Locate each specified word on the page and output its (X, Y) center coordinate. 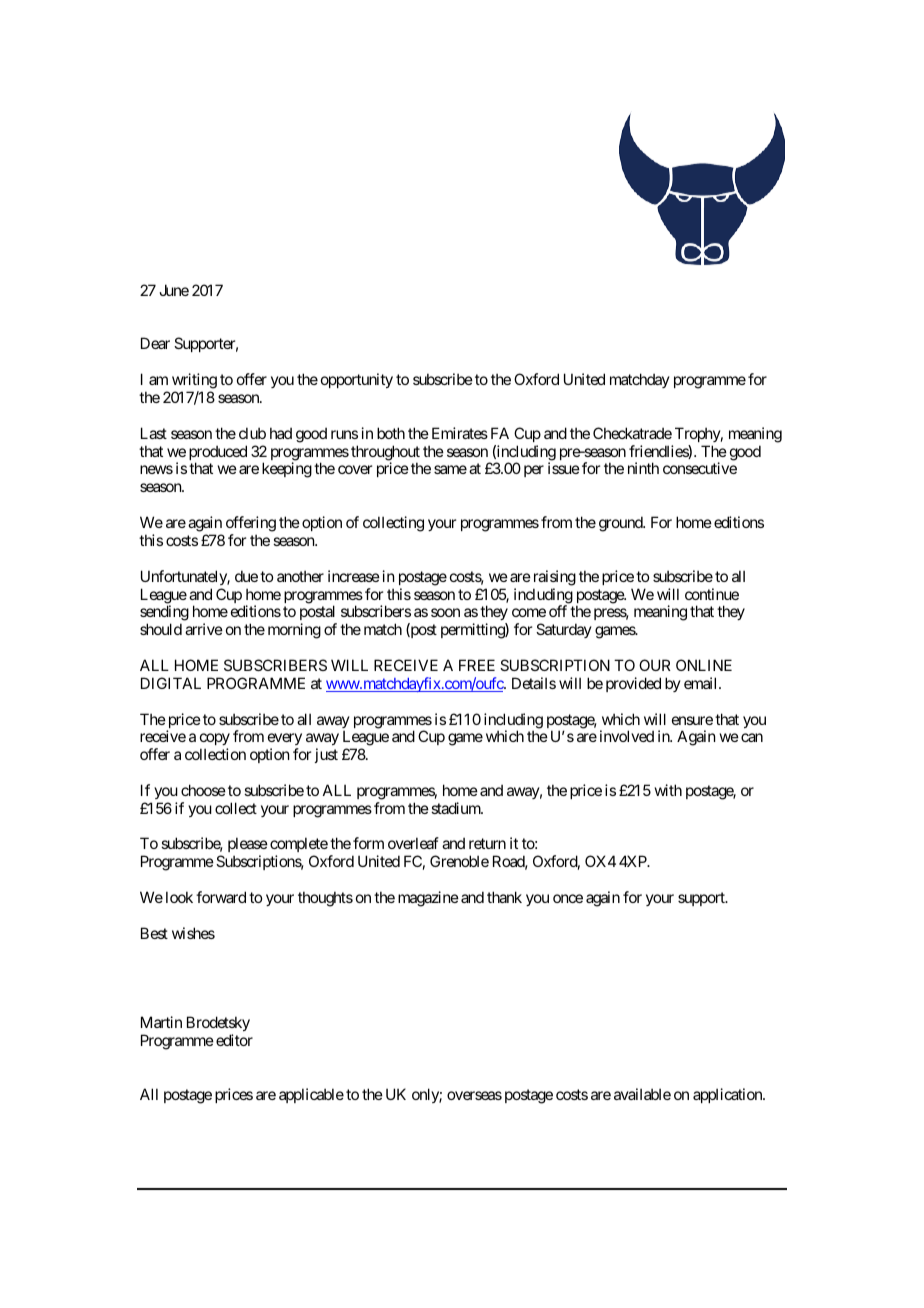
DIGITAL (171, 683)
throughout (385, 454)
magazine (428, 899)
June (174, 290)
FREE (477, 665)
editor (234, 1040)
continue (712, 594)
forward (221, 897)
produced (218, 454)
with (668, 790)
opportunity (357, 380)
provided (633, 684)
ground (621, 524)
